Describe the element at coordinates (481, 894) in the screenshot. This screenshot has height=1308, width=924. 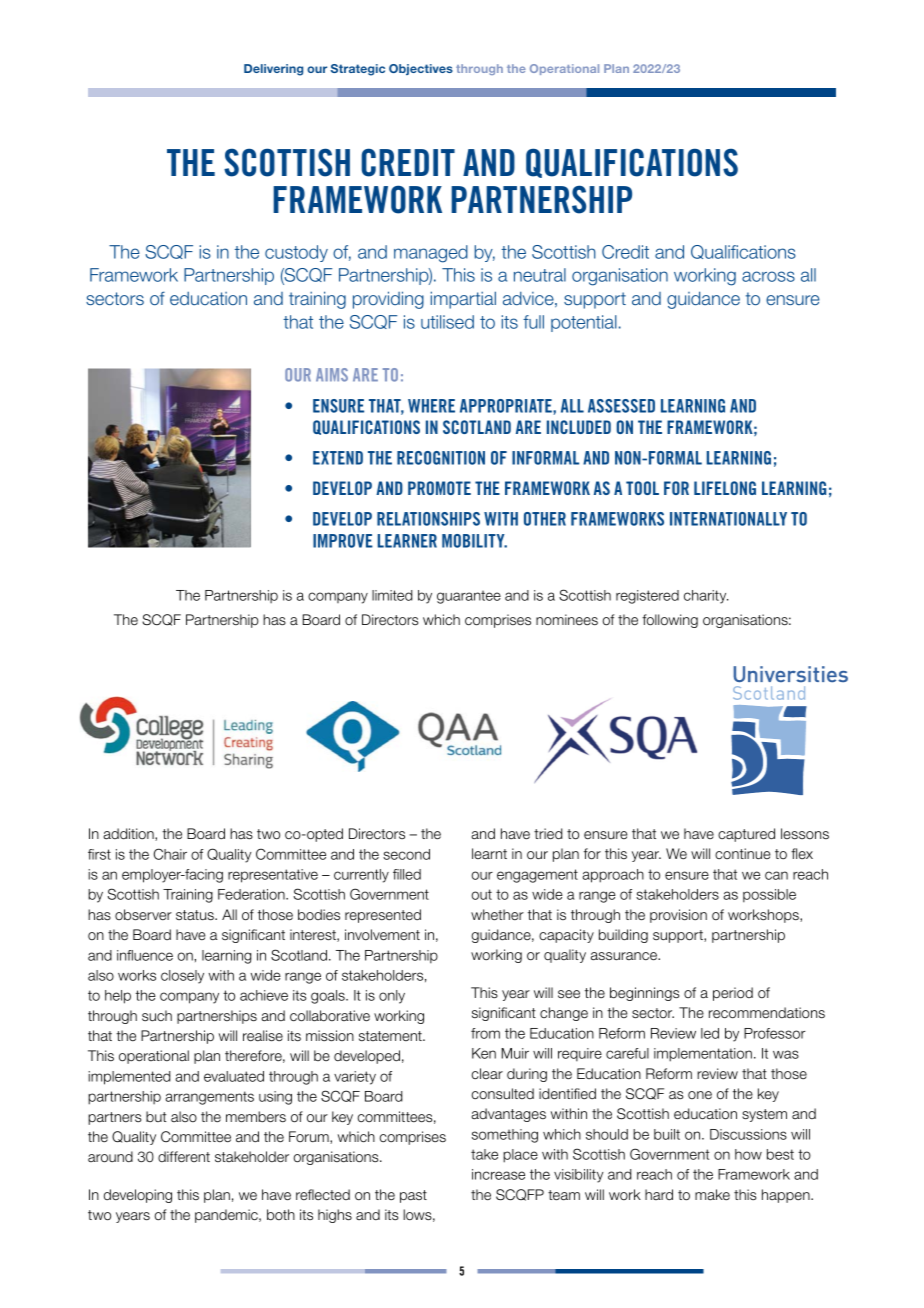
I see `out` at that location.
